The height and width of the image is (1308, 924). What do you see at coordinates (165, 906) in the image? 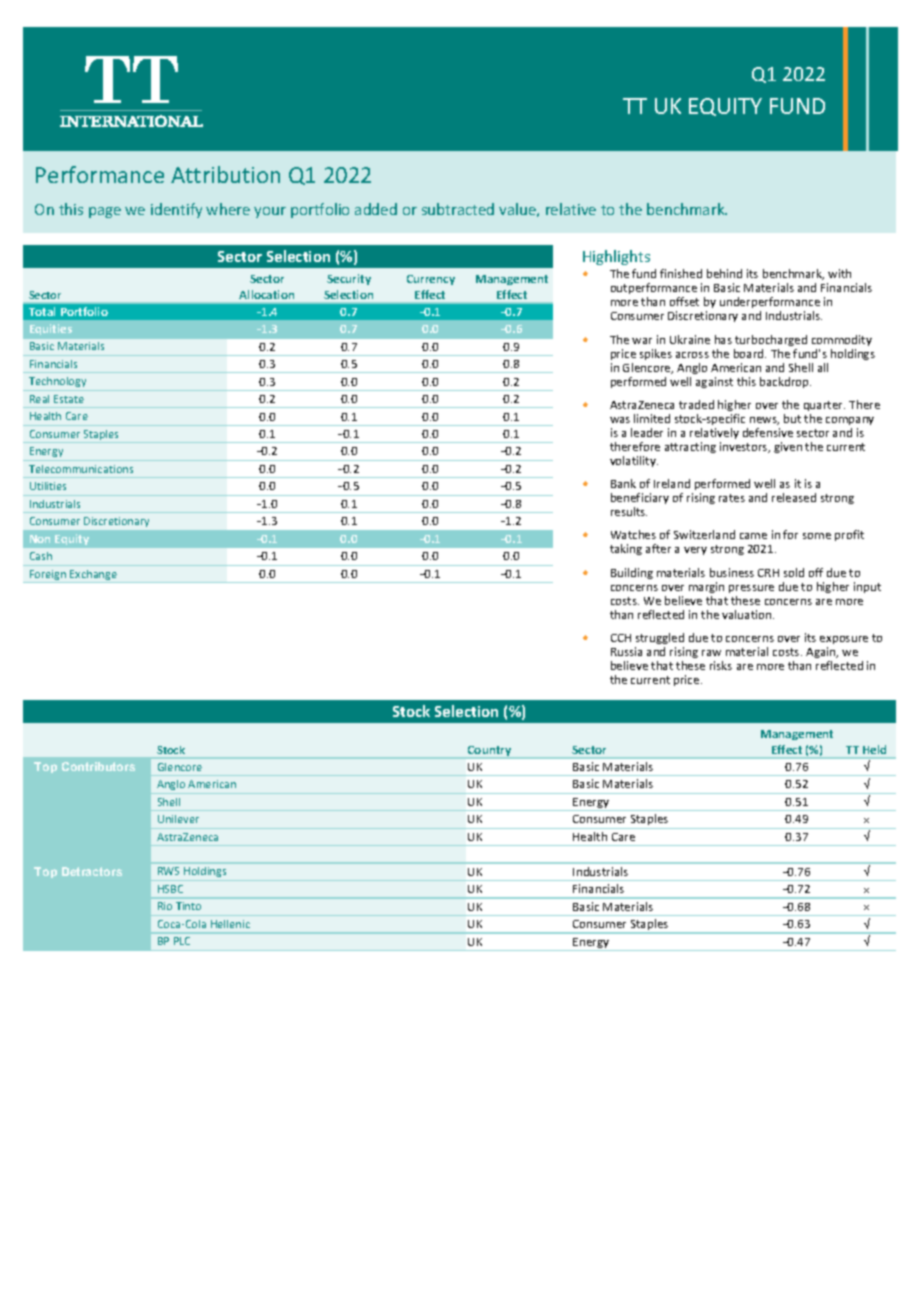
I see `Rio` at bounding box center [165, 906].
